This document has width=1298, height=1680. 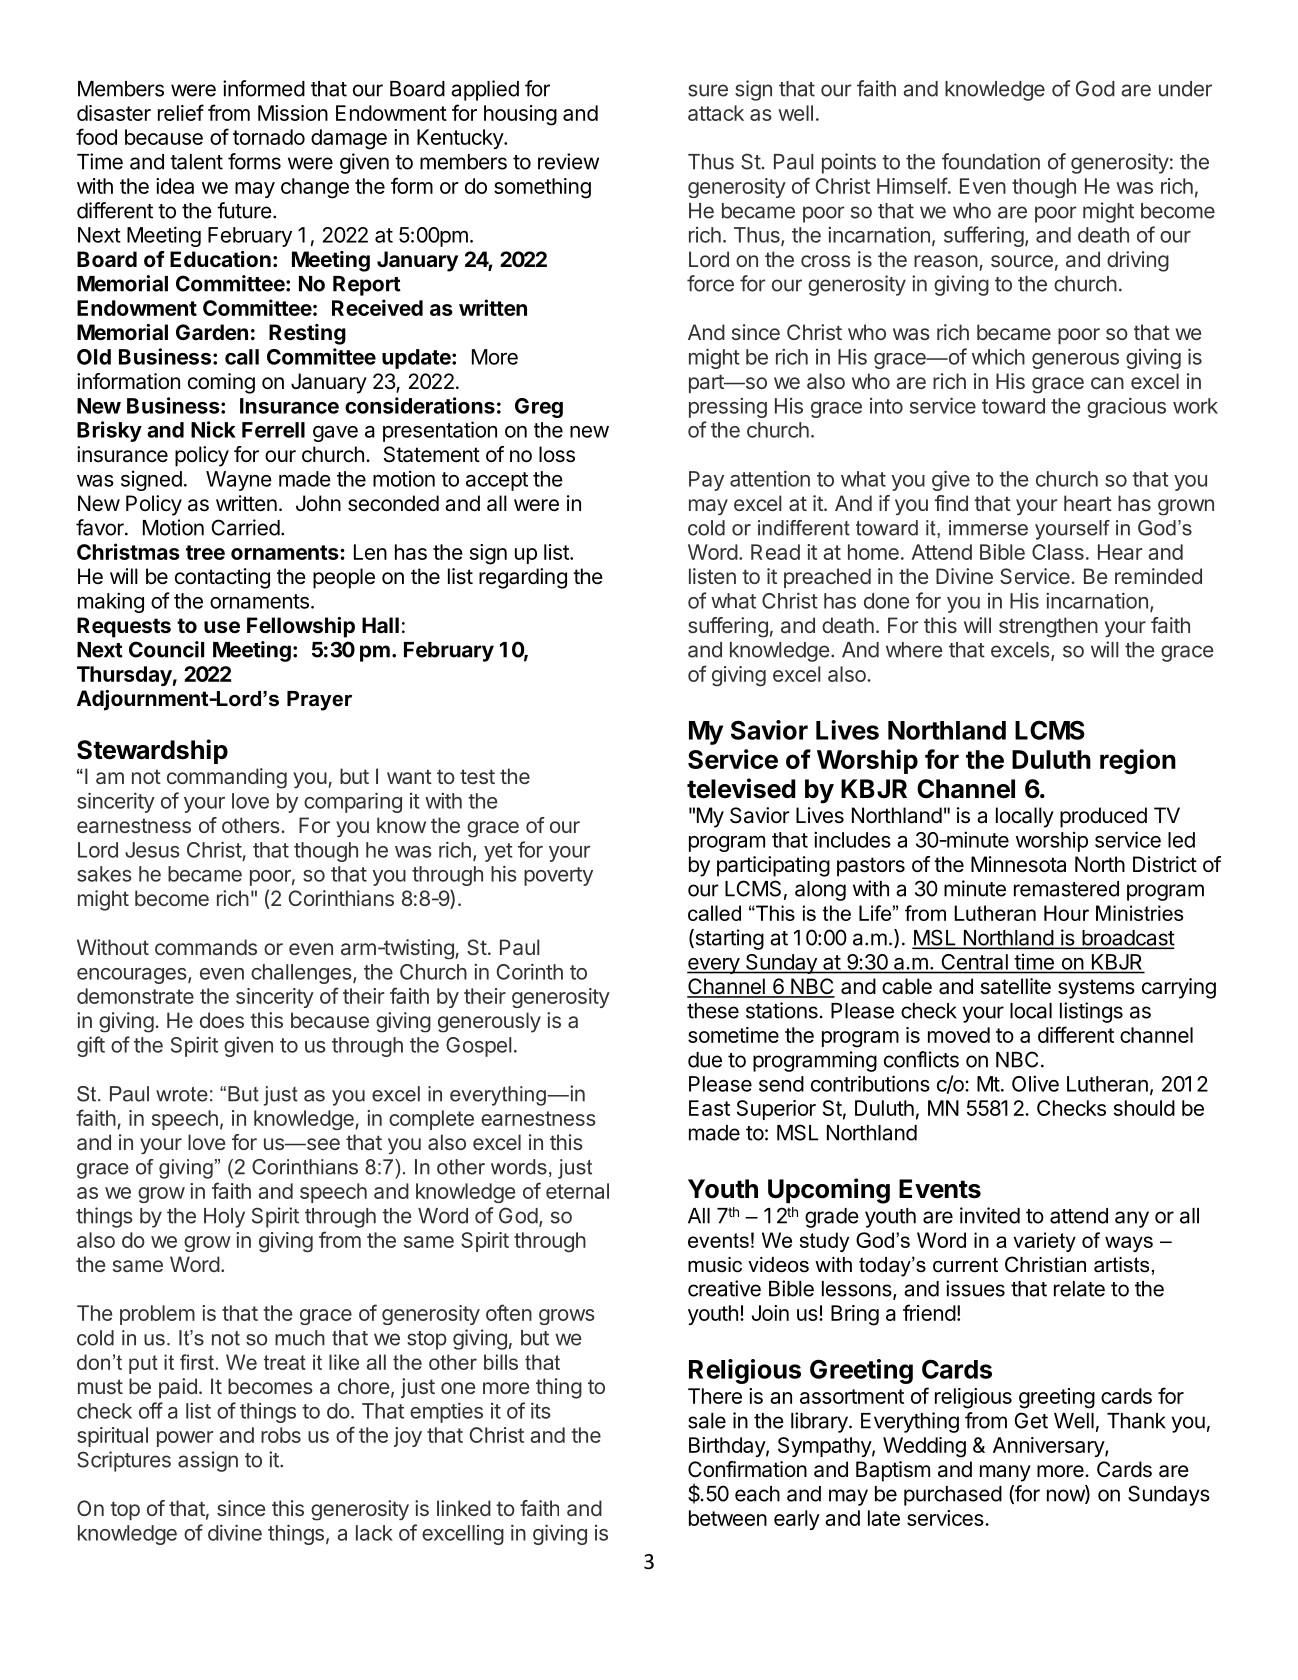 I want to click on between, so click(x=728, y=1518).
